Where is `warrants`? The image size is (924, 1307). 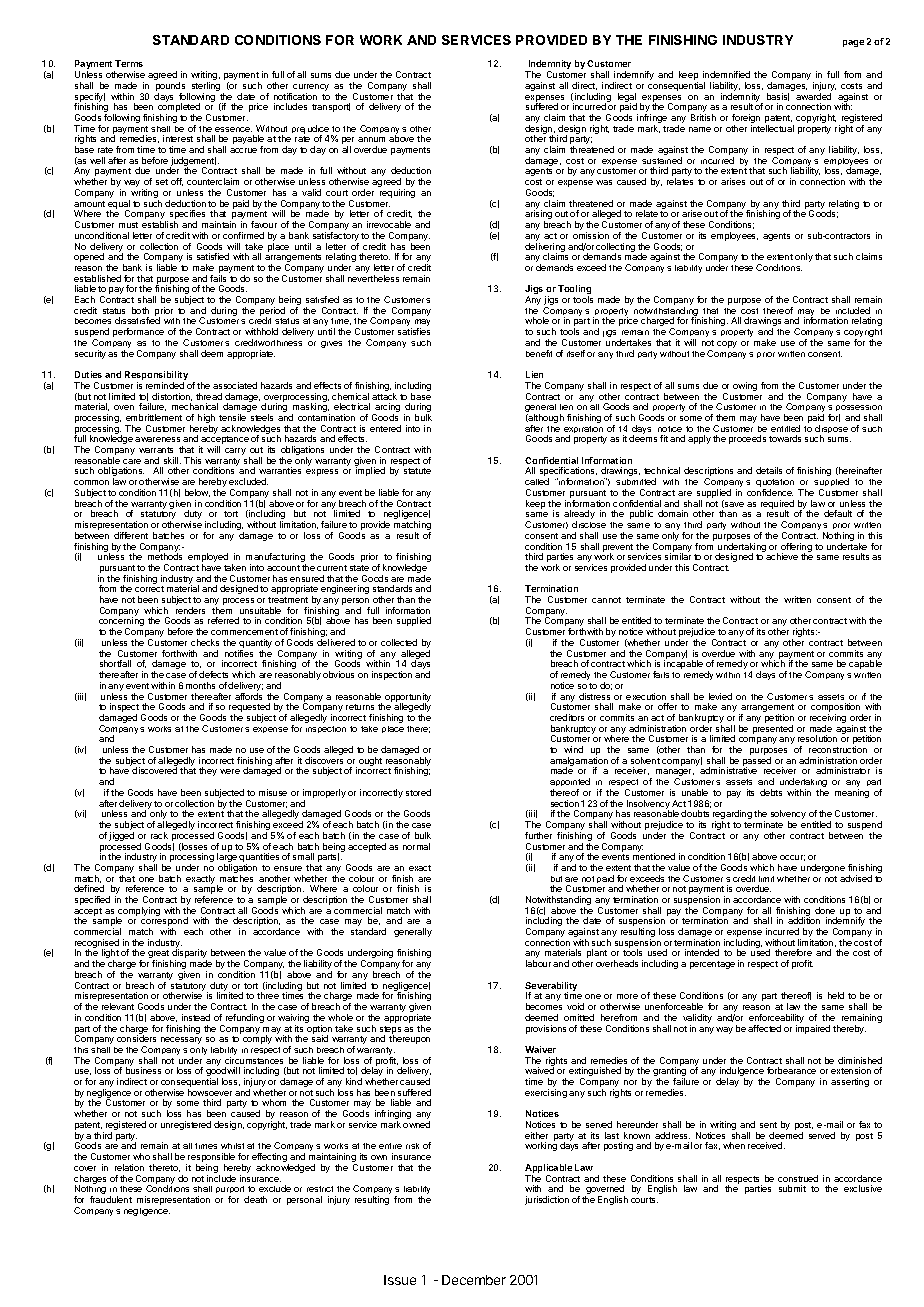 warrants is located at coordinates (156, 450).
